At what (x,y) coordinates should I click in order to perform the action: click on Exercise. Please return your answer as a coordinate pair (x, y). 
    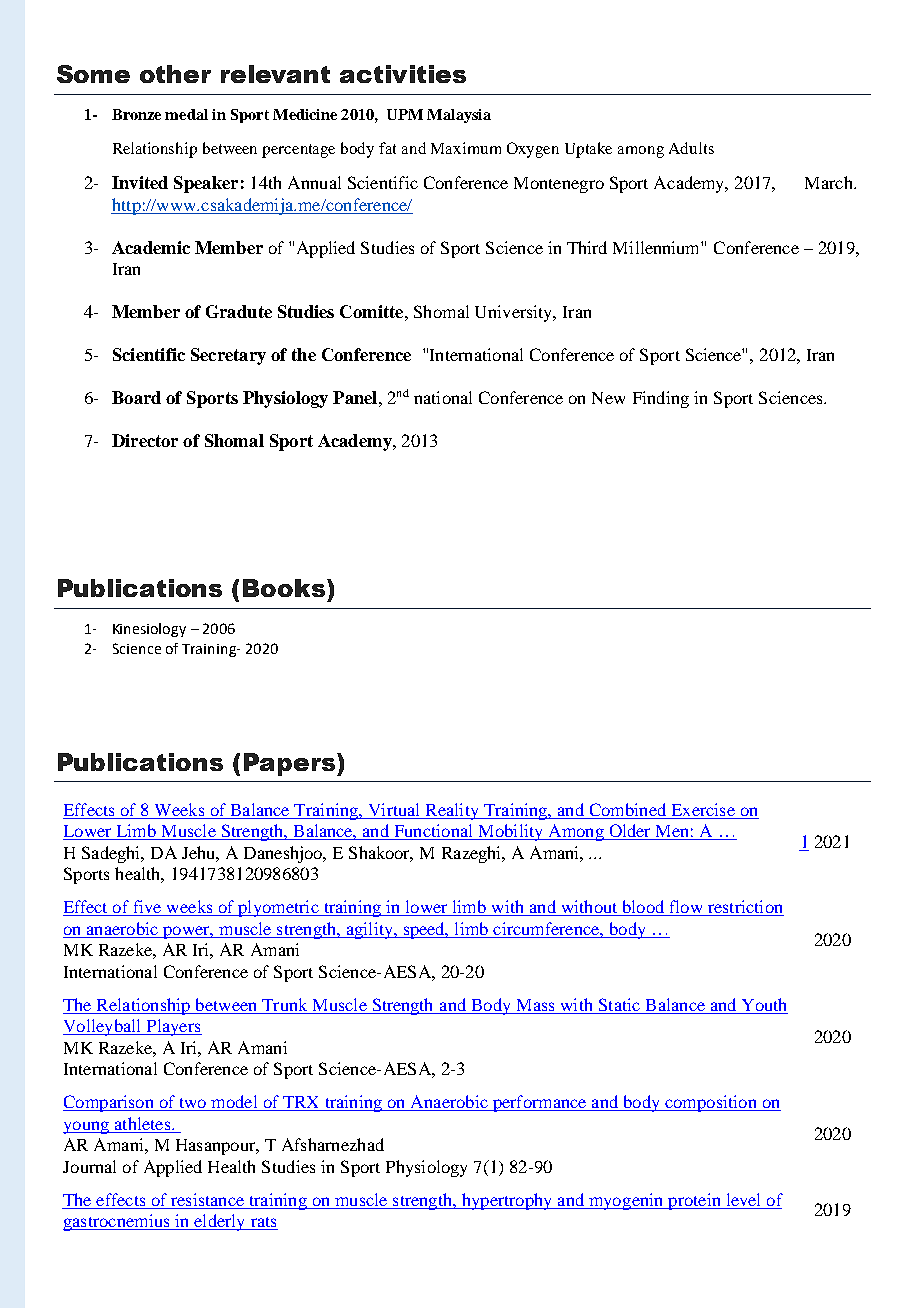
    Looking at the image, I should click on (703, 811).
